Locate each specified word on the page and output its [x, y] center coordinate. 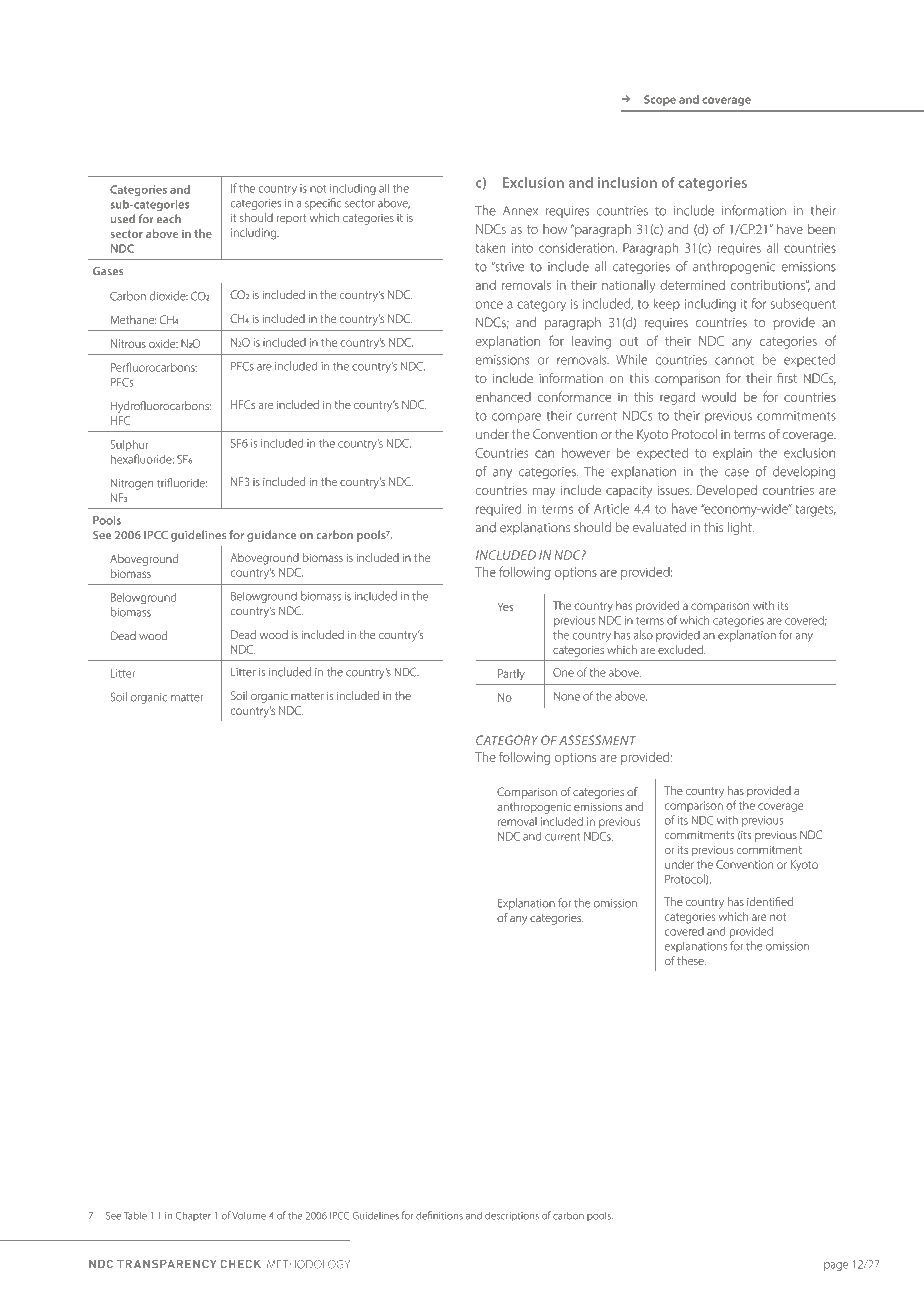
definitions [439, 1215]
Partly [511, 675]
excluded [681, 649]
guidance [272, 536]
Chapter [193, 1216]
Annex [520, 211]
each [169, 219]
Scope [660, 100]
